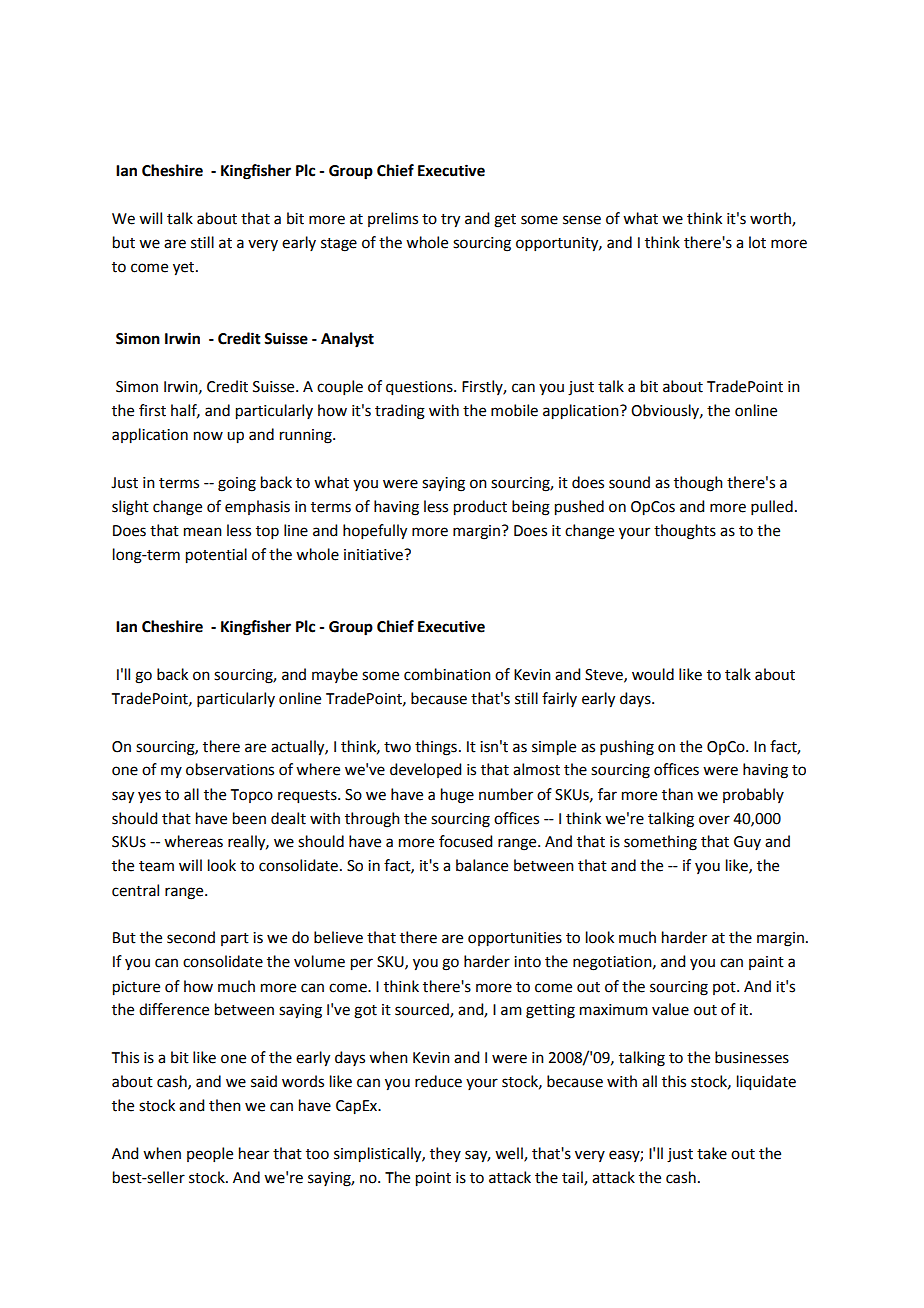 The image size is (924, 1308). What do you see at coordinates (400, 412) in the screenshot?
I see `trading` at bounding box center [400, 412].
